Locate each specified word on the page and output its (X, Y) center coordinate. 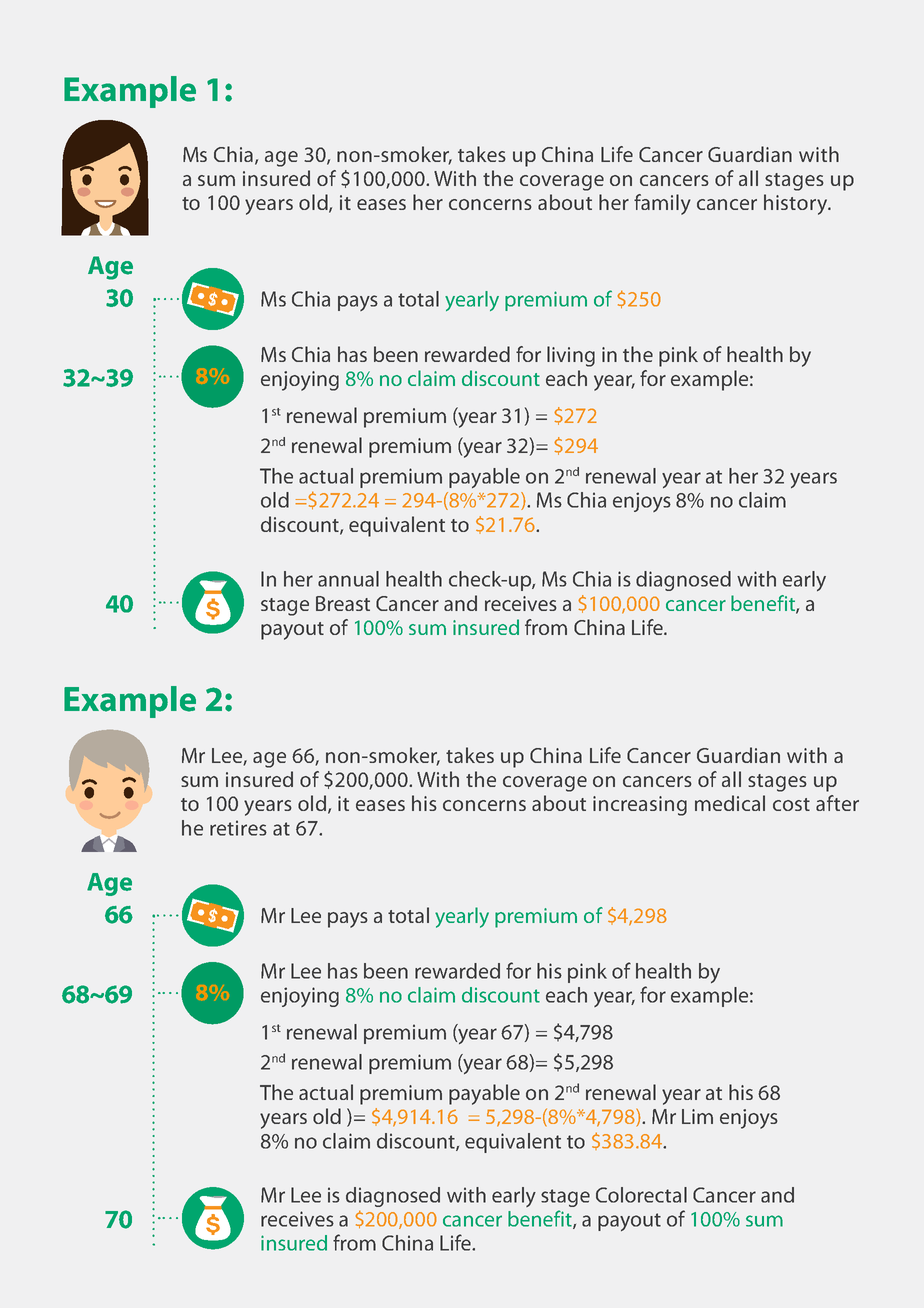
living (571, 356)
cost (791, 804)
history (797, 204)
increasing (640, 806)
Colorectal (641, 1195)
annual (348, 579)
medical (730, 803)
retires (238, 828)
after (837, 803)
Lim (697, 1116)
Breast (343, 603)
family (662, 204)
